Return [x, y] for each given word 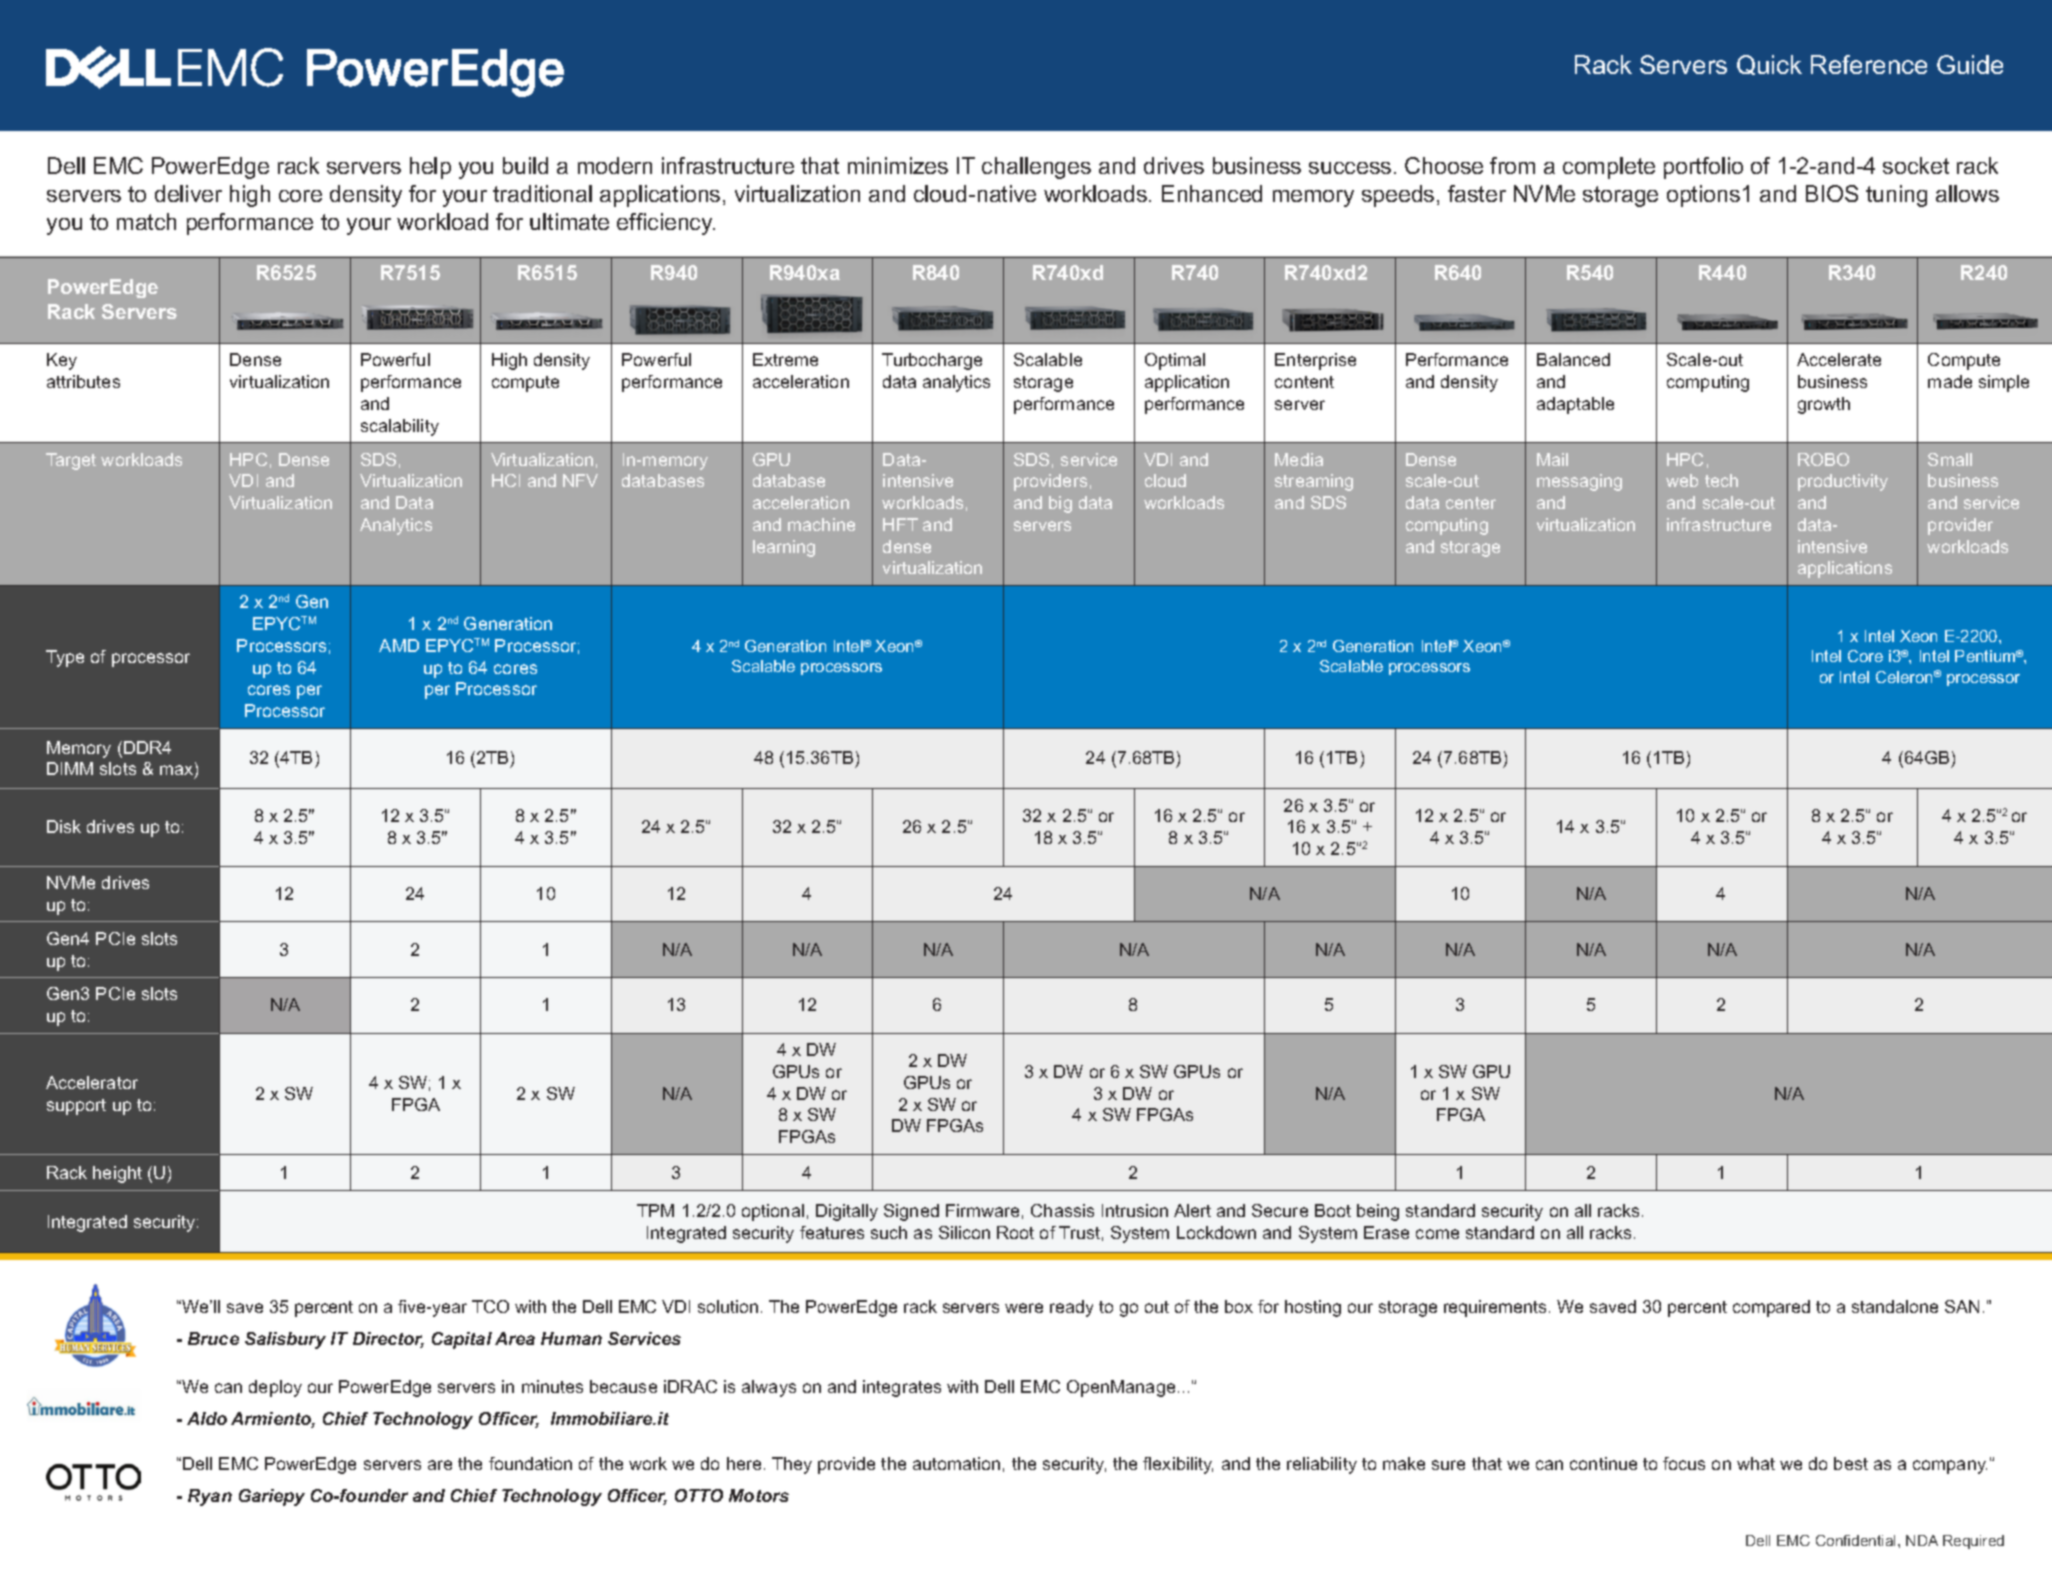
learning [784, 548]
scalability [400, 427]
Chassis [1062, 1210]
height [117, 1174]
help [430, 168]
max [178, 771]
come [1437, 1234]
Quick [1769, 65]
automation [956, 1463]
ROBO [1823, 459]
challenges [1036, 168]
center [1471, 503]
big [1060, 504]
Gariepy [272, 1497]
